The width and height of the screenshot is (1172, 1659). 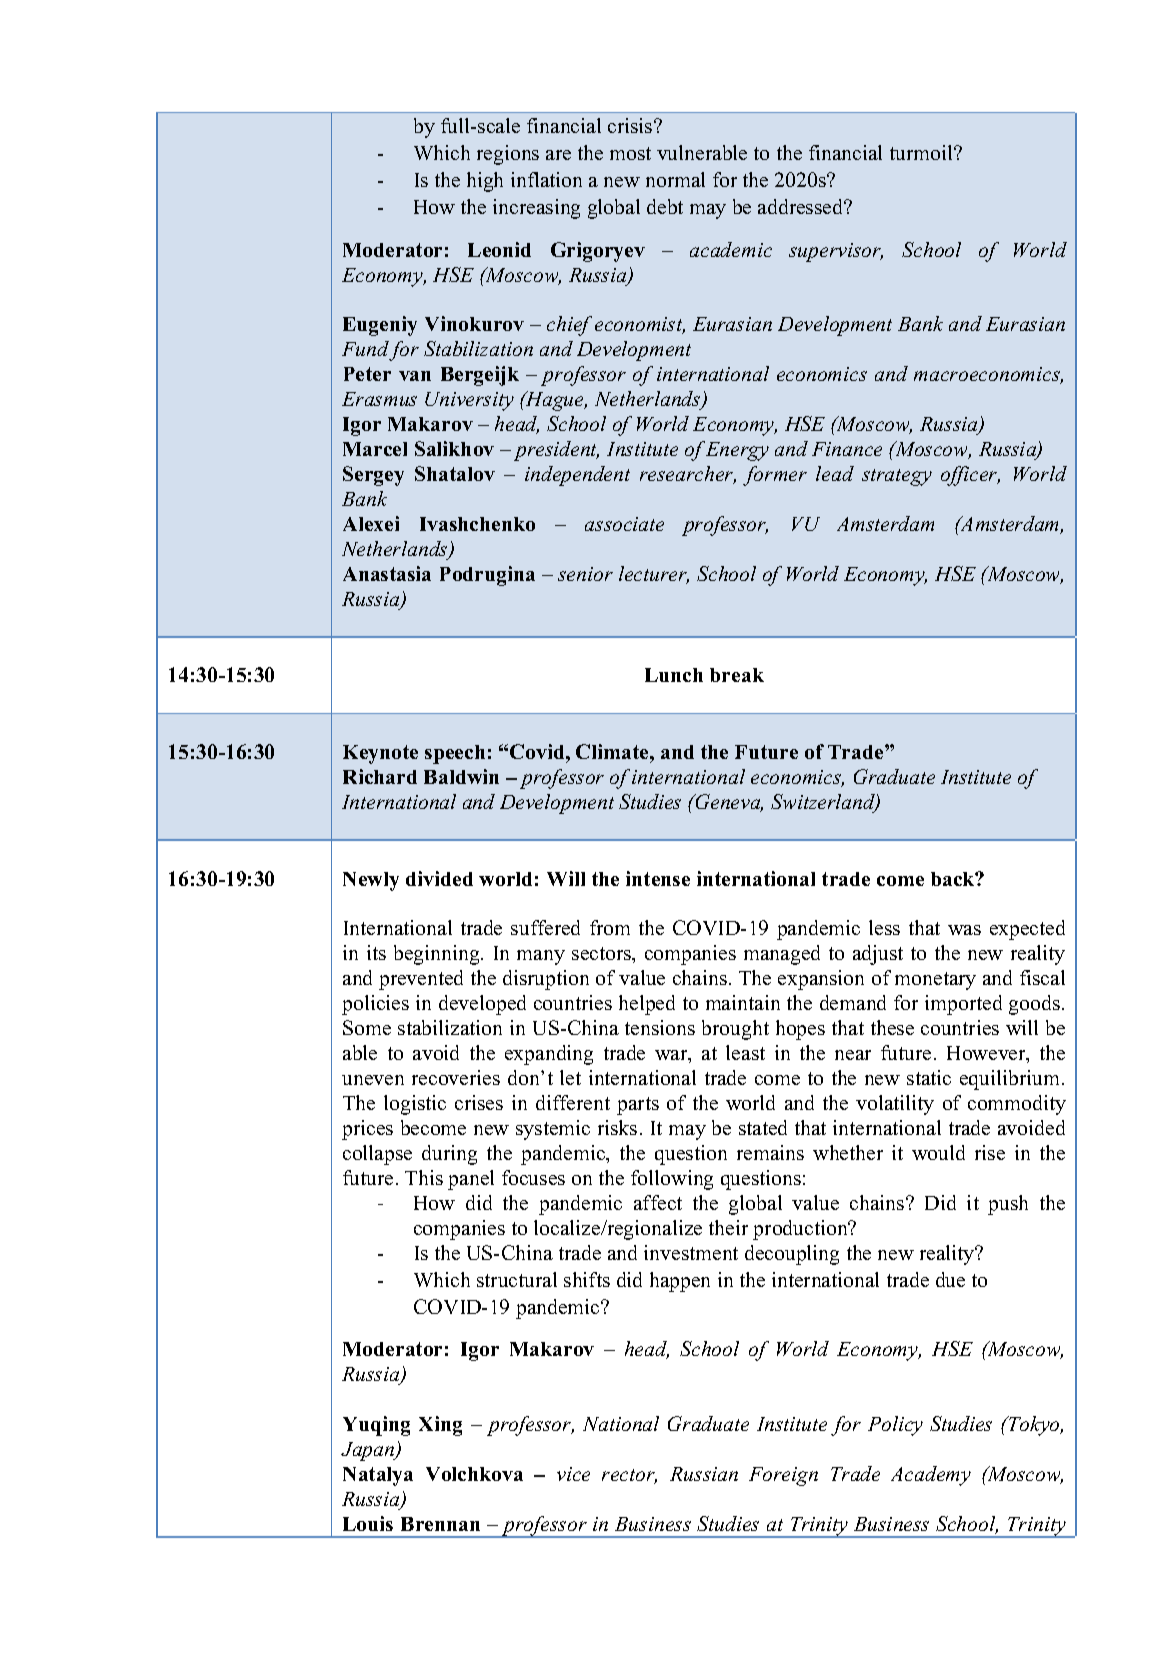 I want to click on imported, so click(x=963, y=1005).
